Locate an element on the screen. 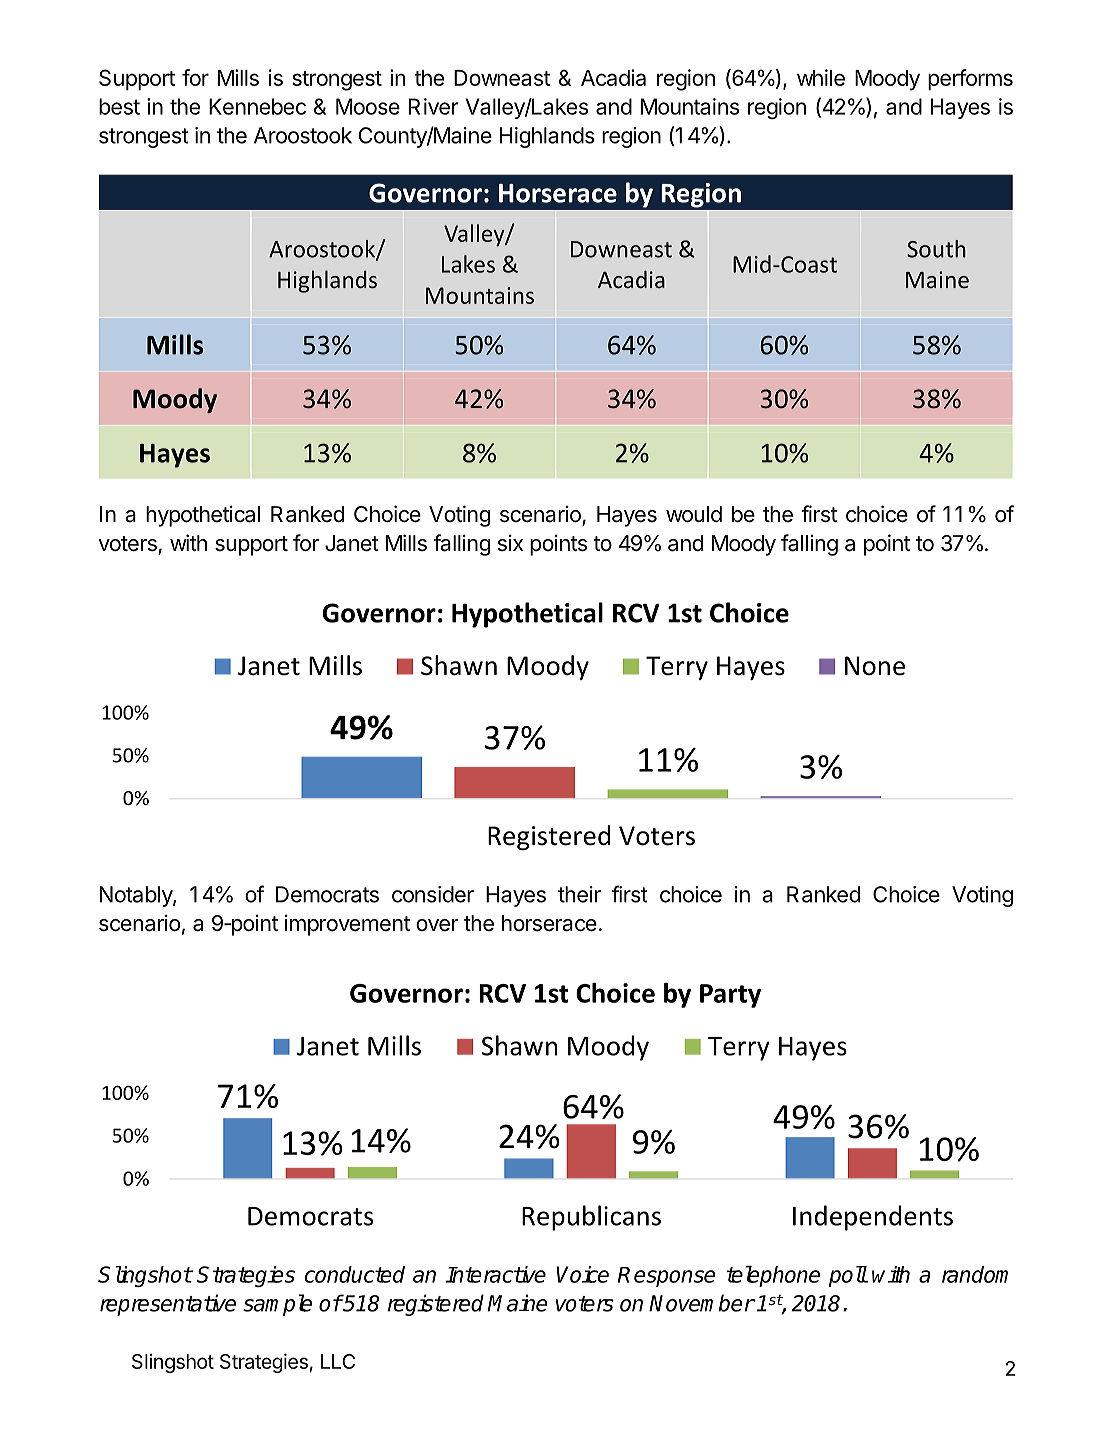 Image resolution: width=1111 pixels, height=1438 pixels. would is located at coordinates (694, 514).
